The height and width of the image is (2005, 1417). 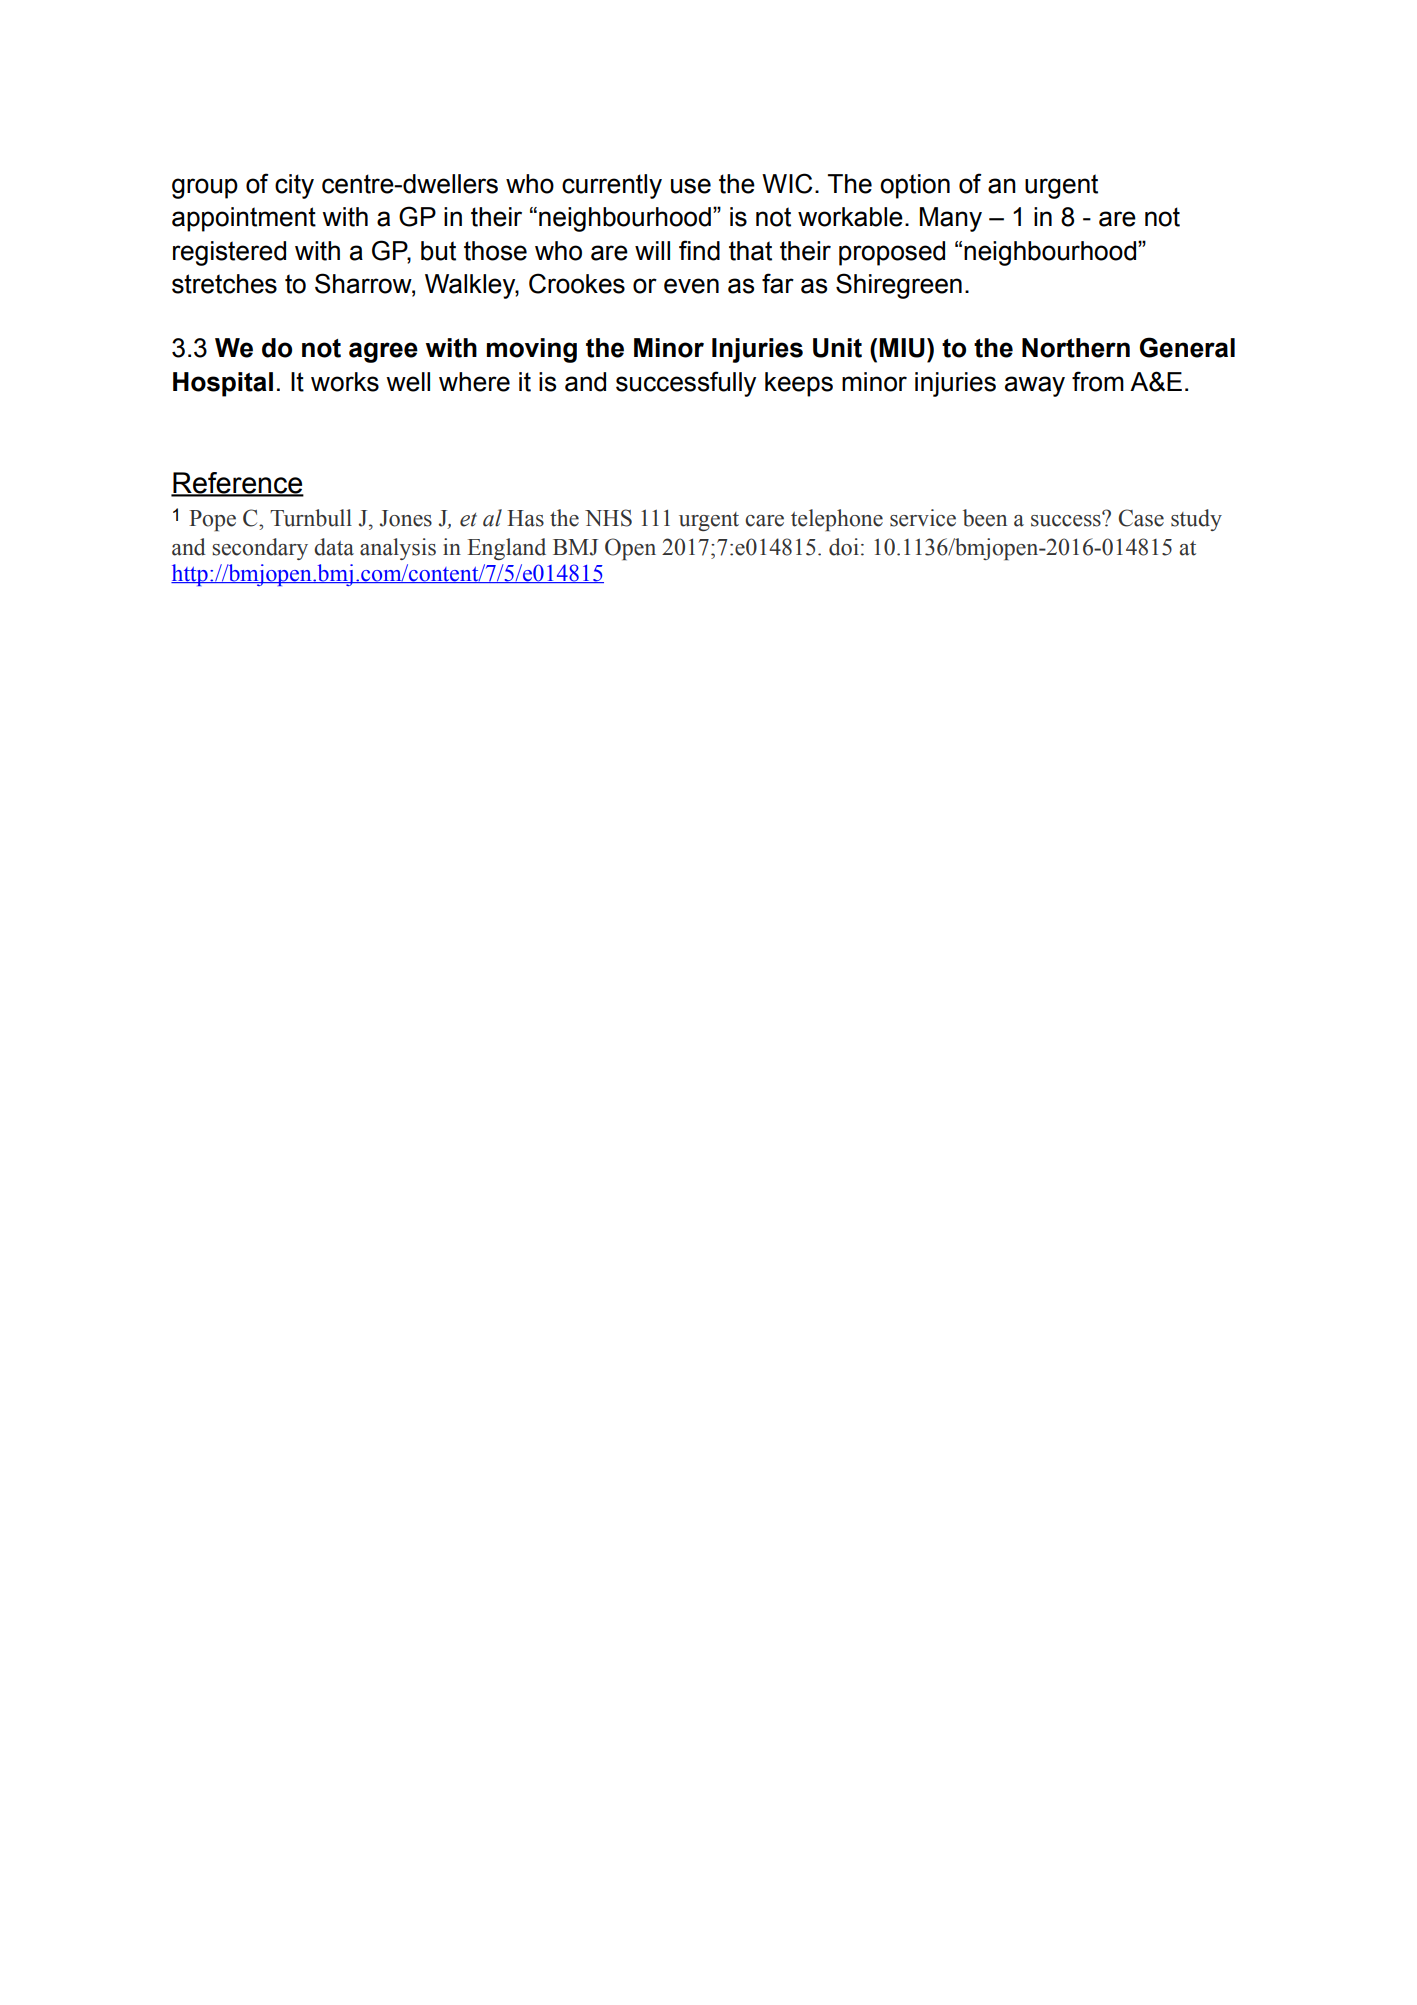 I want to click on option, so click(x=915, y=186).
